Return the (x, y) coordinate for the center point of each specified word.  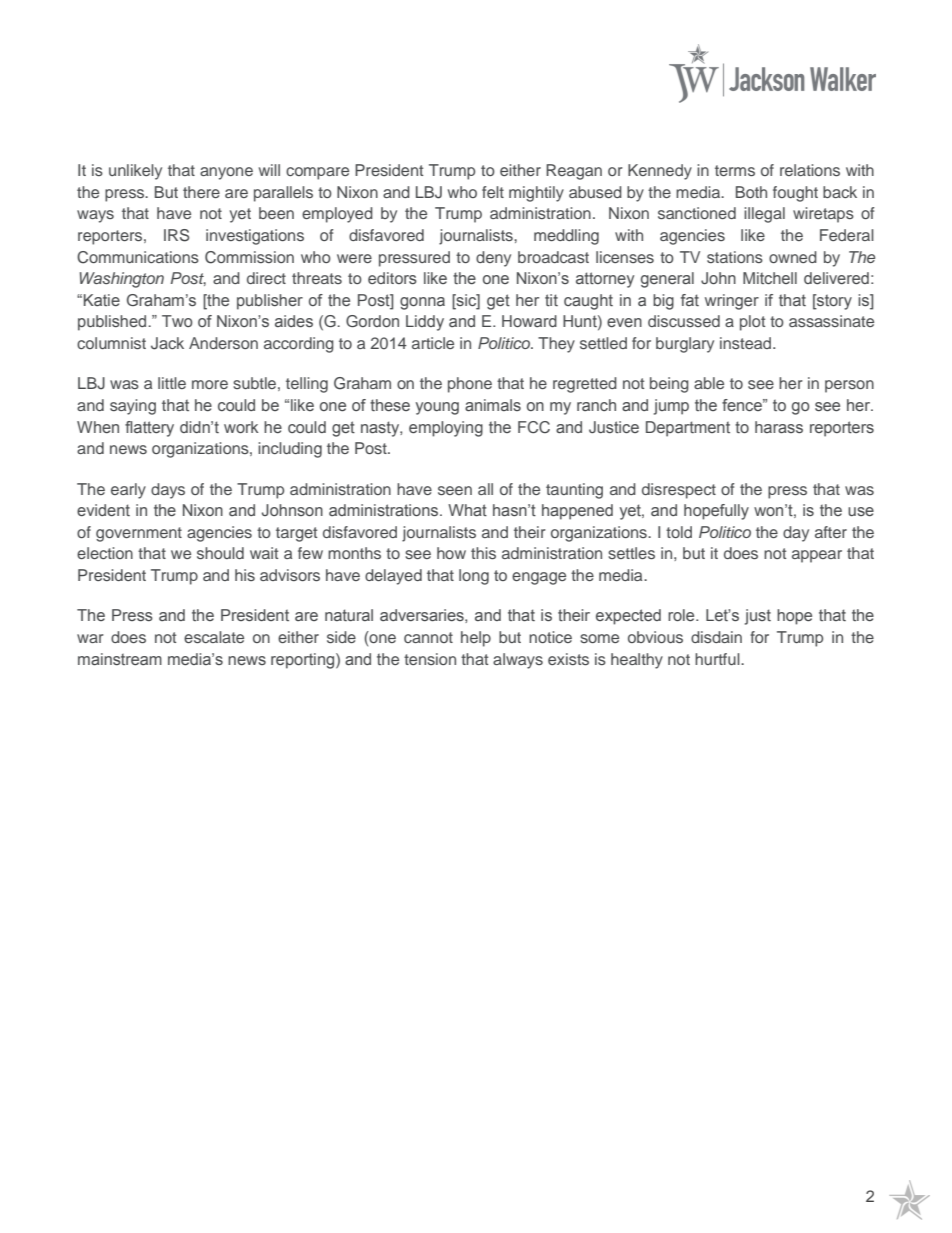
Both (751, 192)
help (476, 639)
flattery (149, 429)
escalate (214, 637)
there (201, 192)
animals (493, 405)
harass (779, 427)
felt (493, 192)
